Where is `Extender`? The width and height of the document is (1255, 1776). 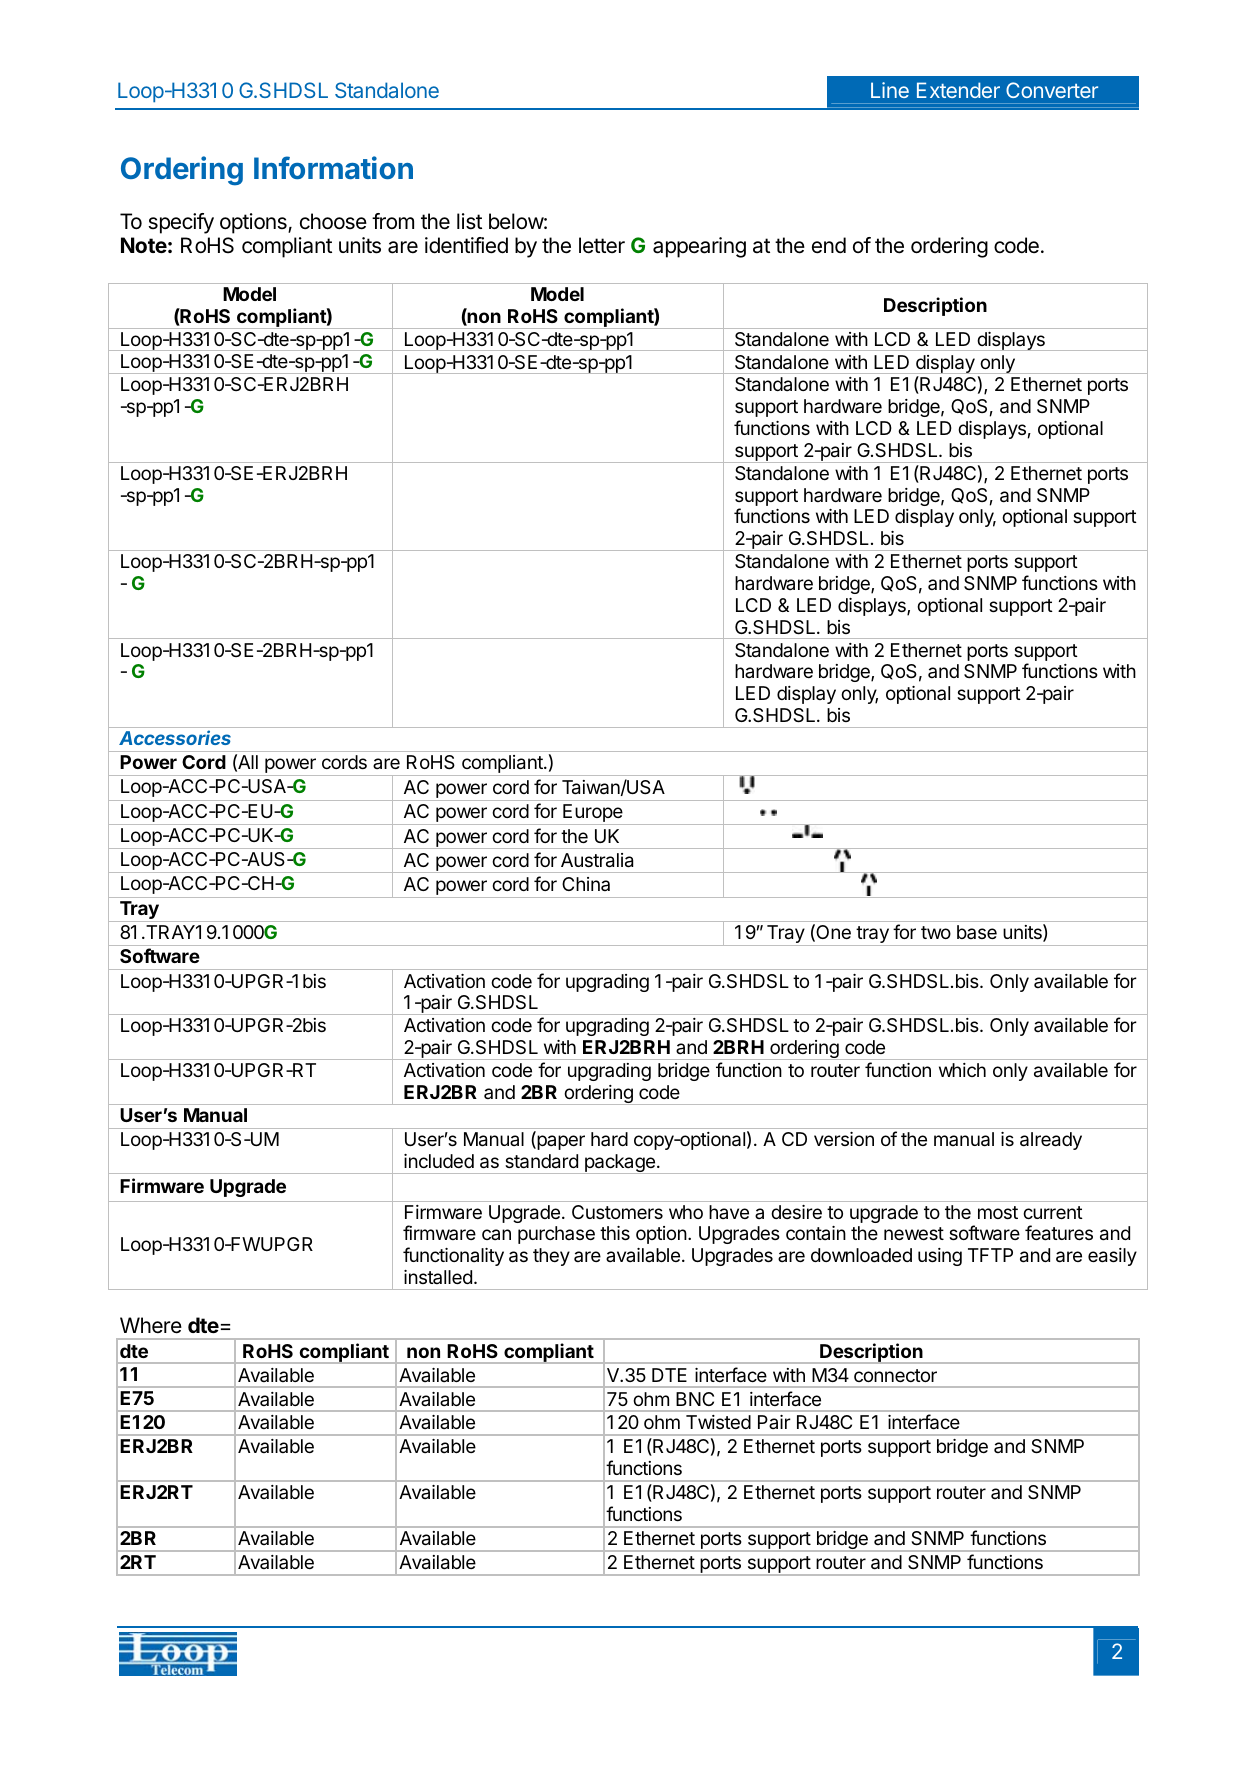 Extender is located at coordinates (958, 90).
